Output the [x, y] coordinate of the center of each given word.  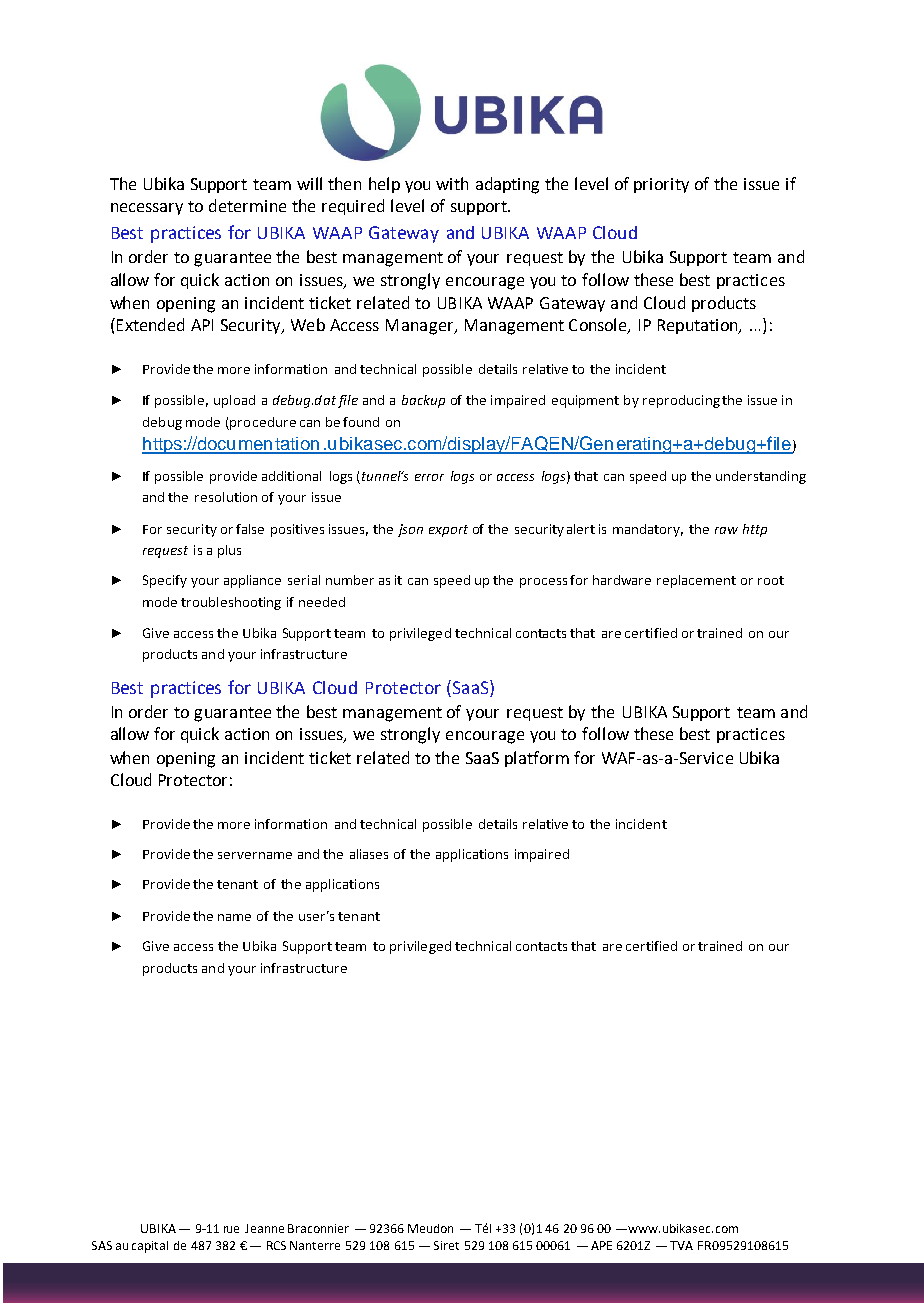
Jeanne [264, 1228]
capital [150, 1247]
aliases [369, 854]
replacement [696, 581]
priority [661, 185]
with [452, 183]
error [429, 477]
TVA [681, 1245]
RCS [276, 1245]
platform [537, 759]
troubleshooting [231, 603]
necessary [147, 209]
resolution [226, 497]
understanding [761, 477]
